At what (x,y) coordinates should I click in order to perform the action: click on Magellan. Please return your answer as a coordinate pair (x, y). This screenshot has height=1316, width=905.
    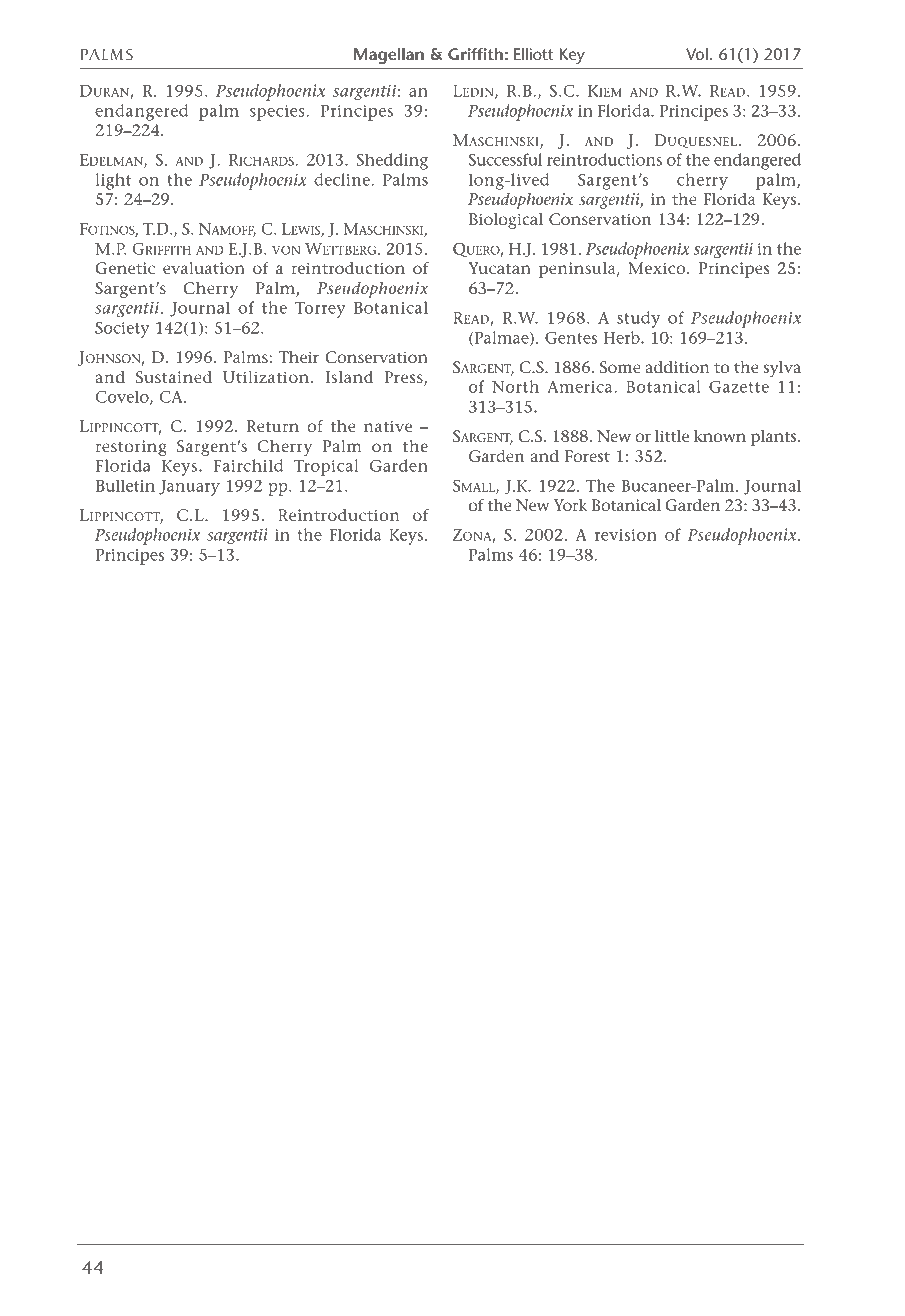
    Looking at the image, I should click on (389, 56).
